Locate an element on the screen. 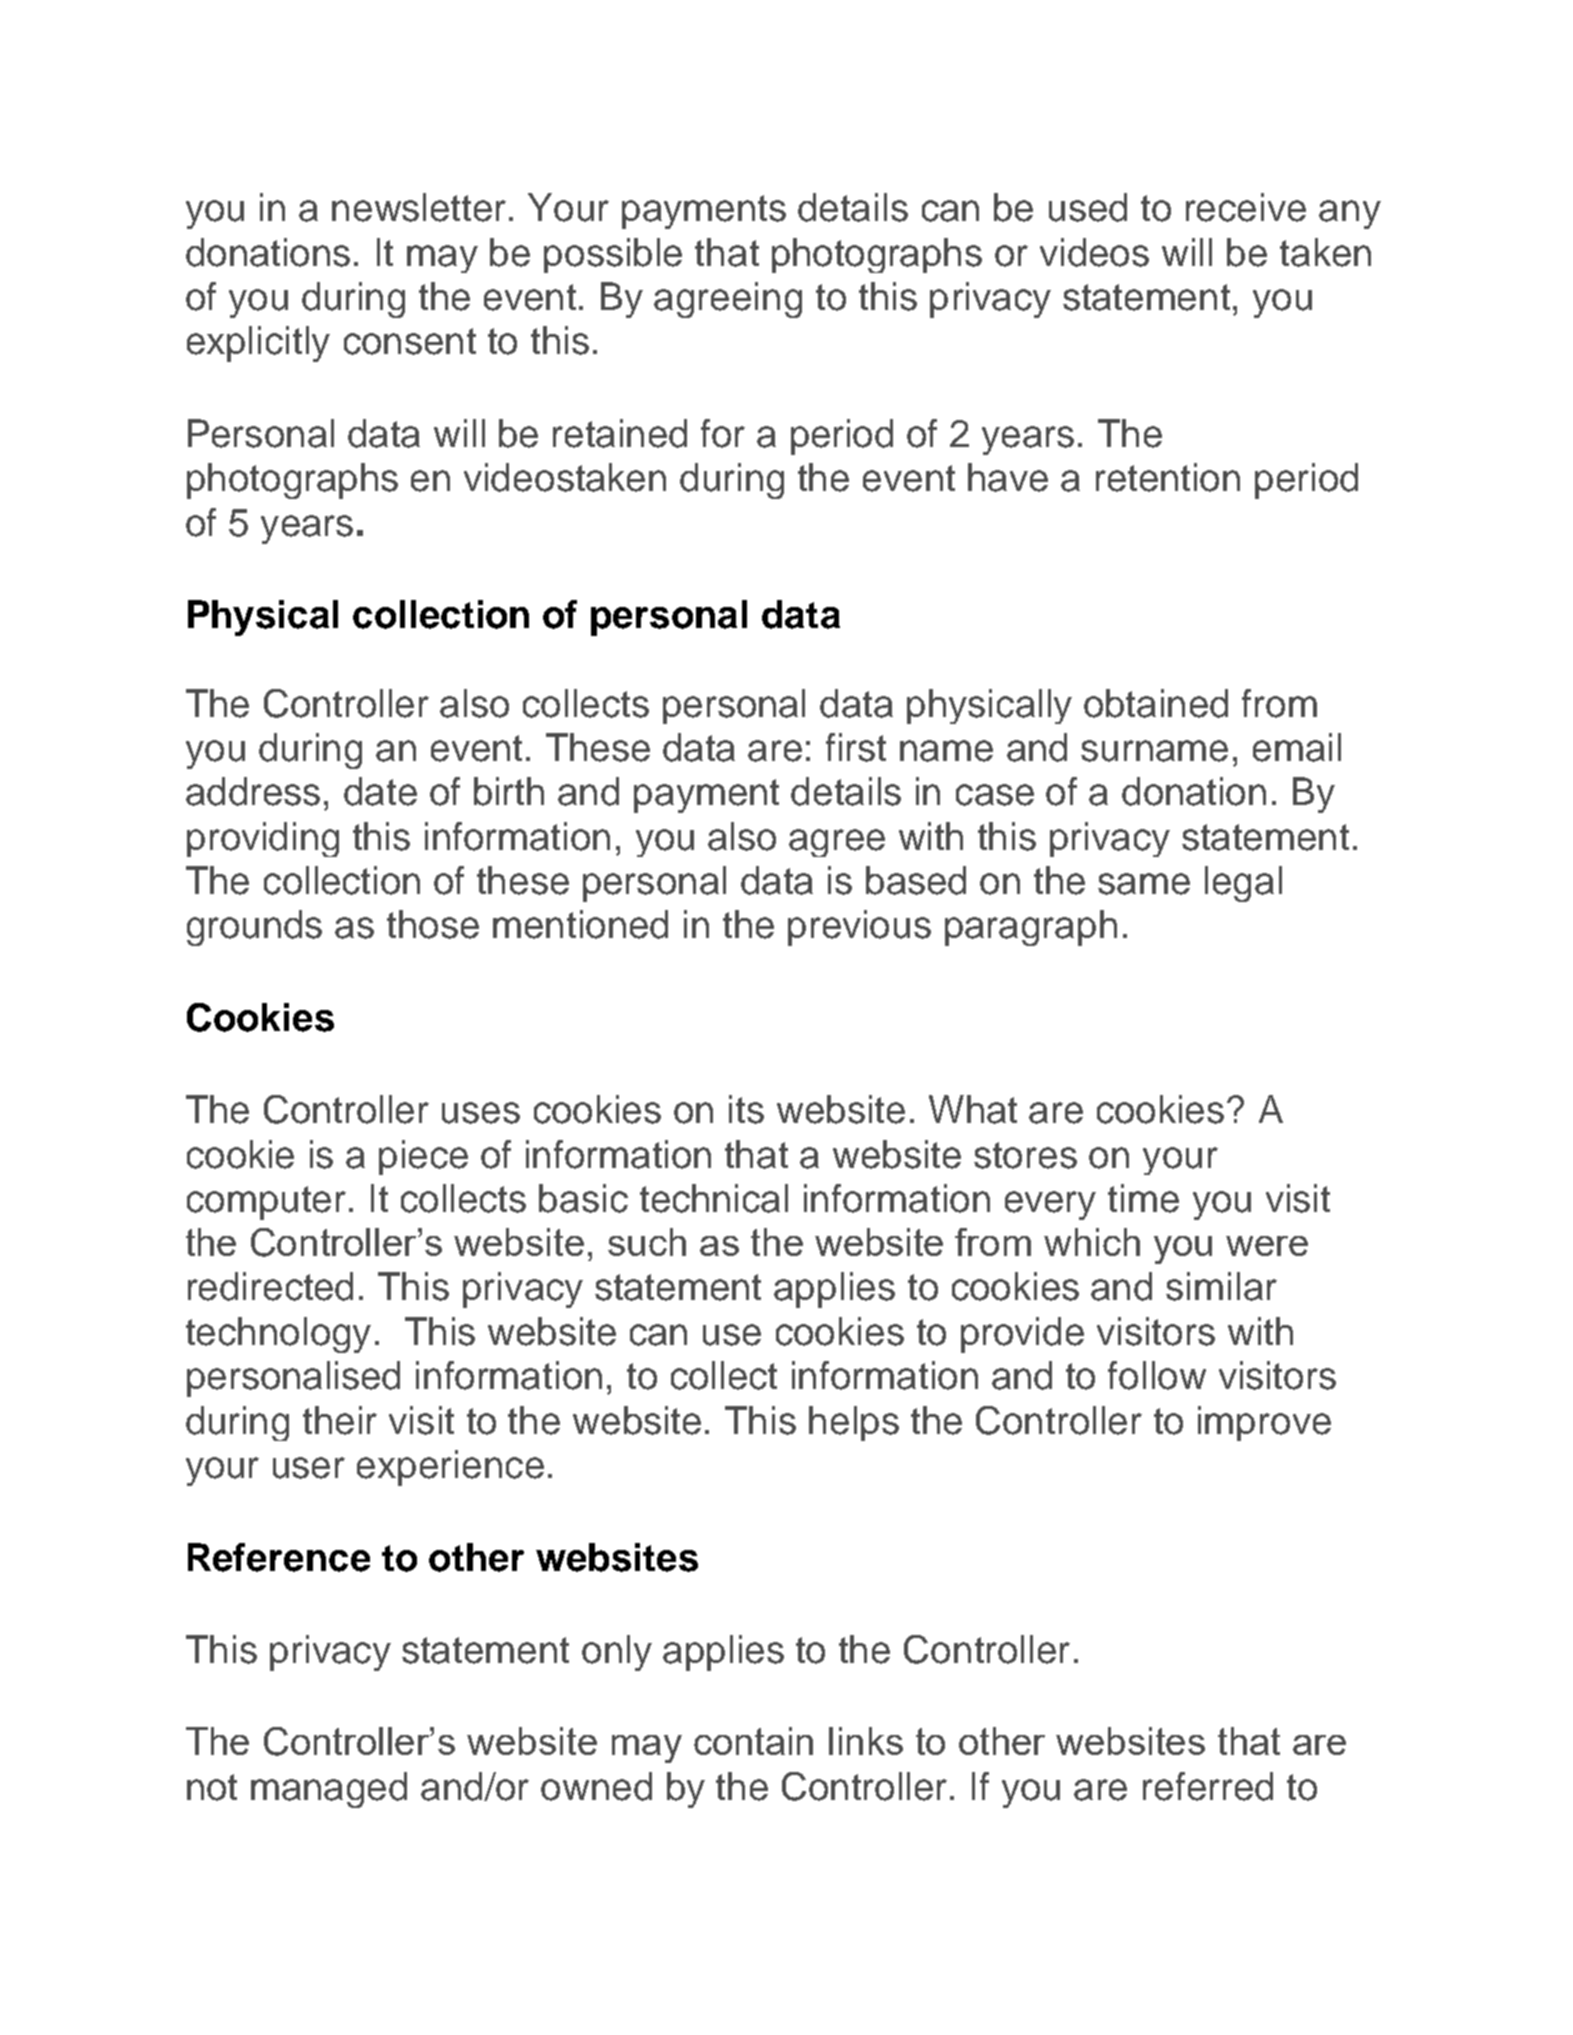  referred is located at coordinates (1208, 1786).
